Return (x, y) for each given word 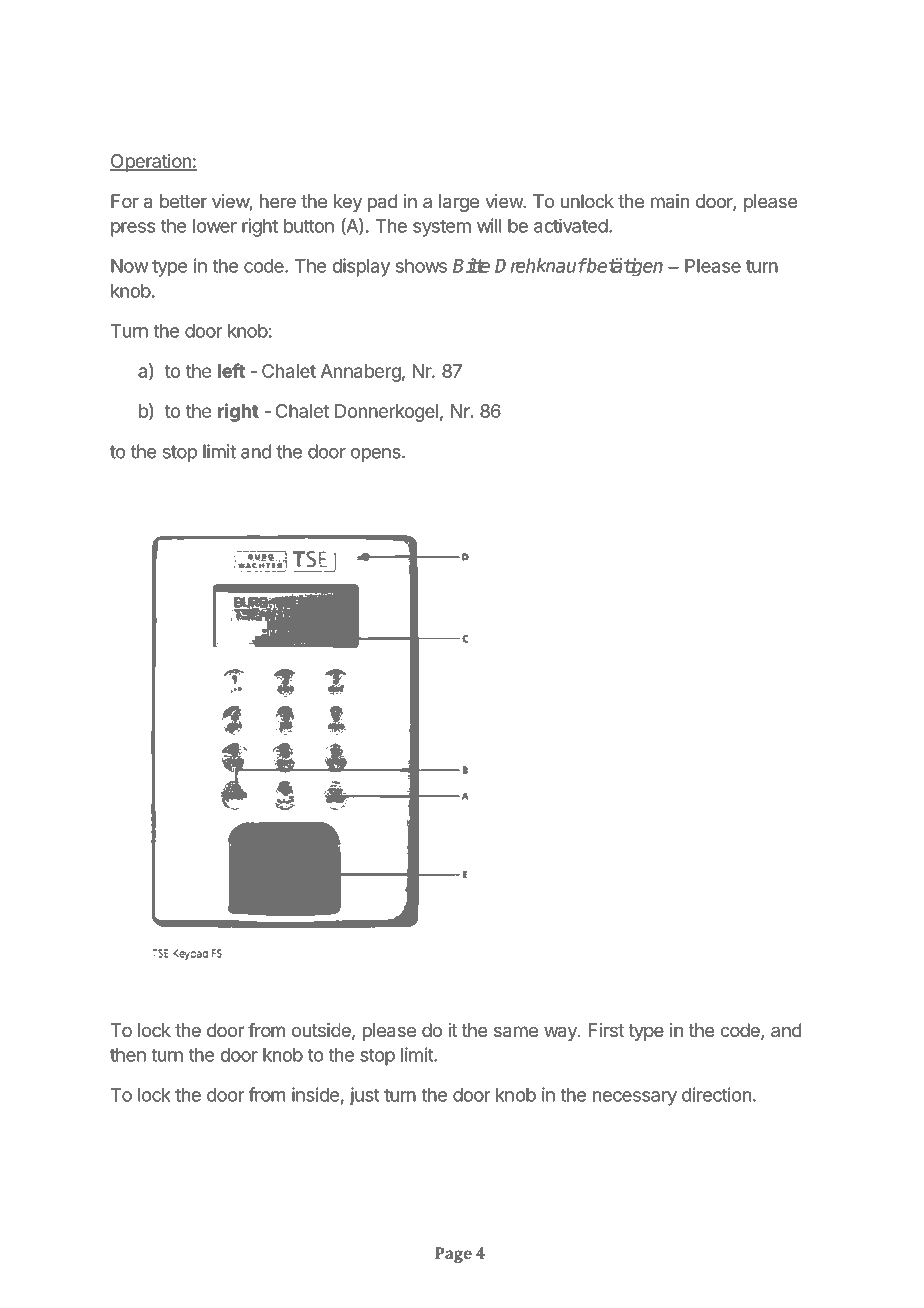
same (516, 1032)
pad (383, 203)
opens (377, 455)
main (670, 201)
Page (453, 1255)
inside (315, 1094)
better (183, 201)
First (606, 1030)
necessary (635, 1098)
